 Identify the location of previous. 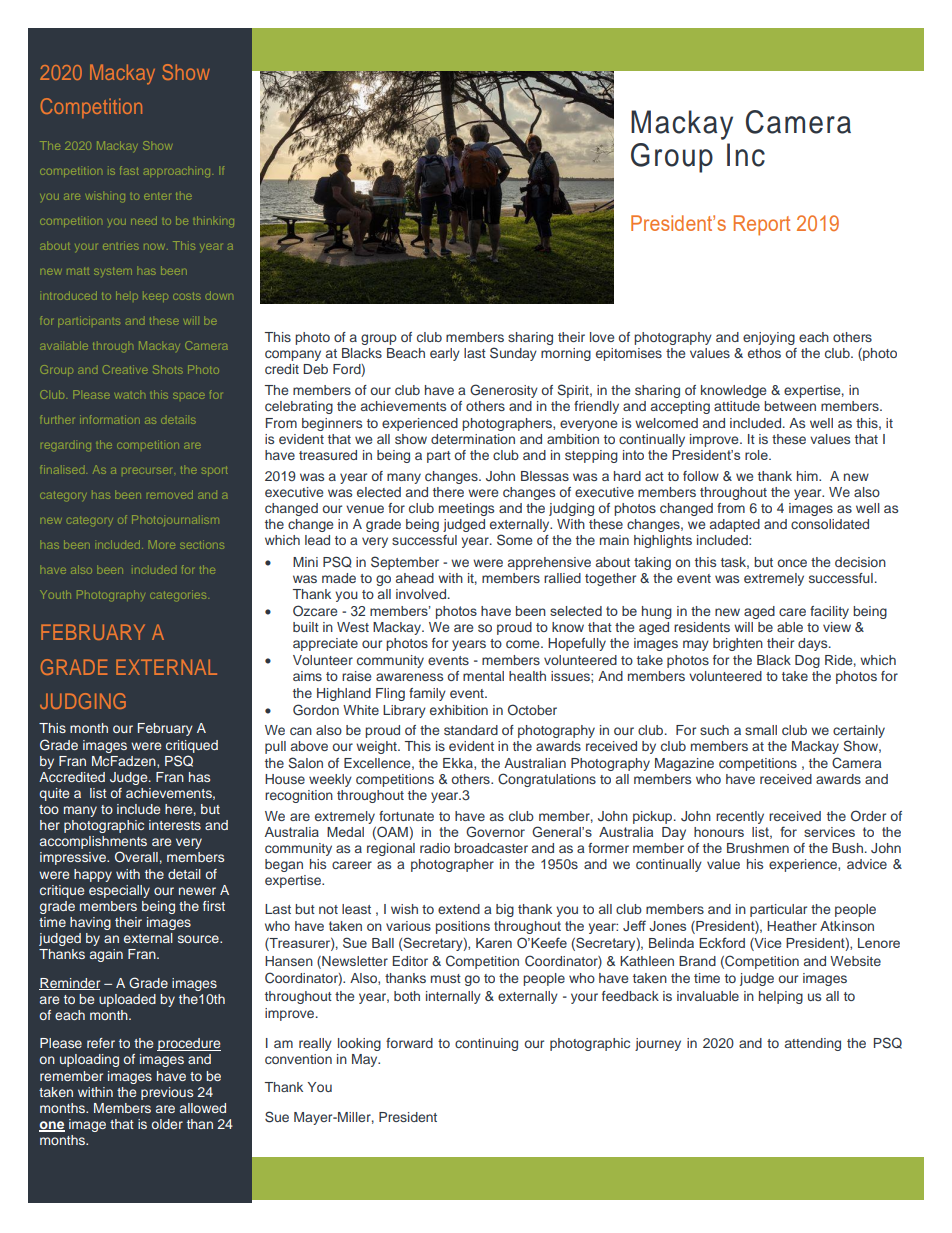
(167, 1093).
